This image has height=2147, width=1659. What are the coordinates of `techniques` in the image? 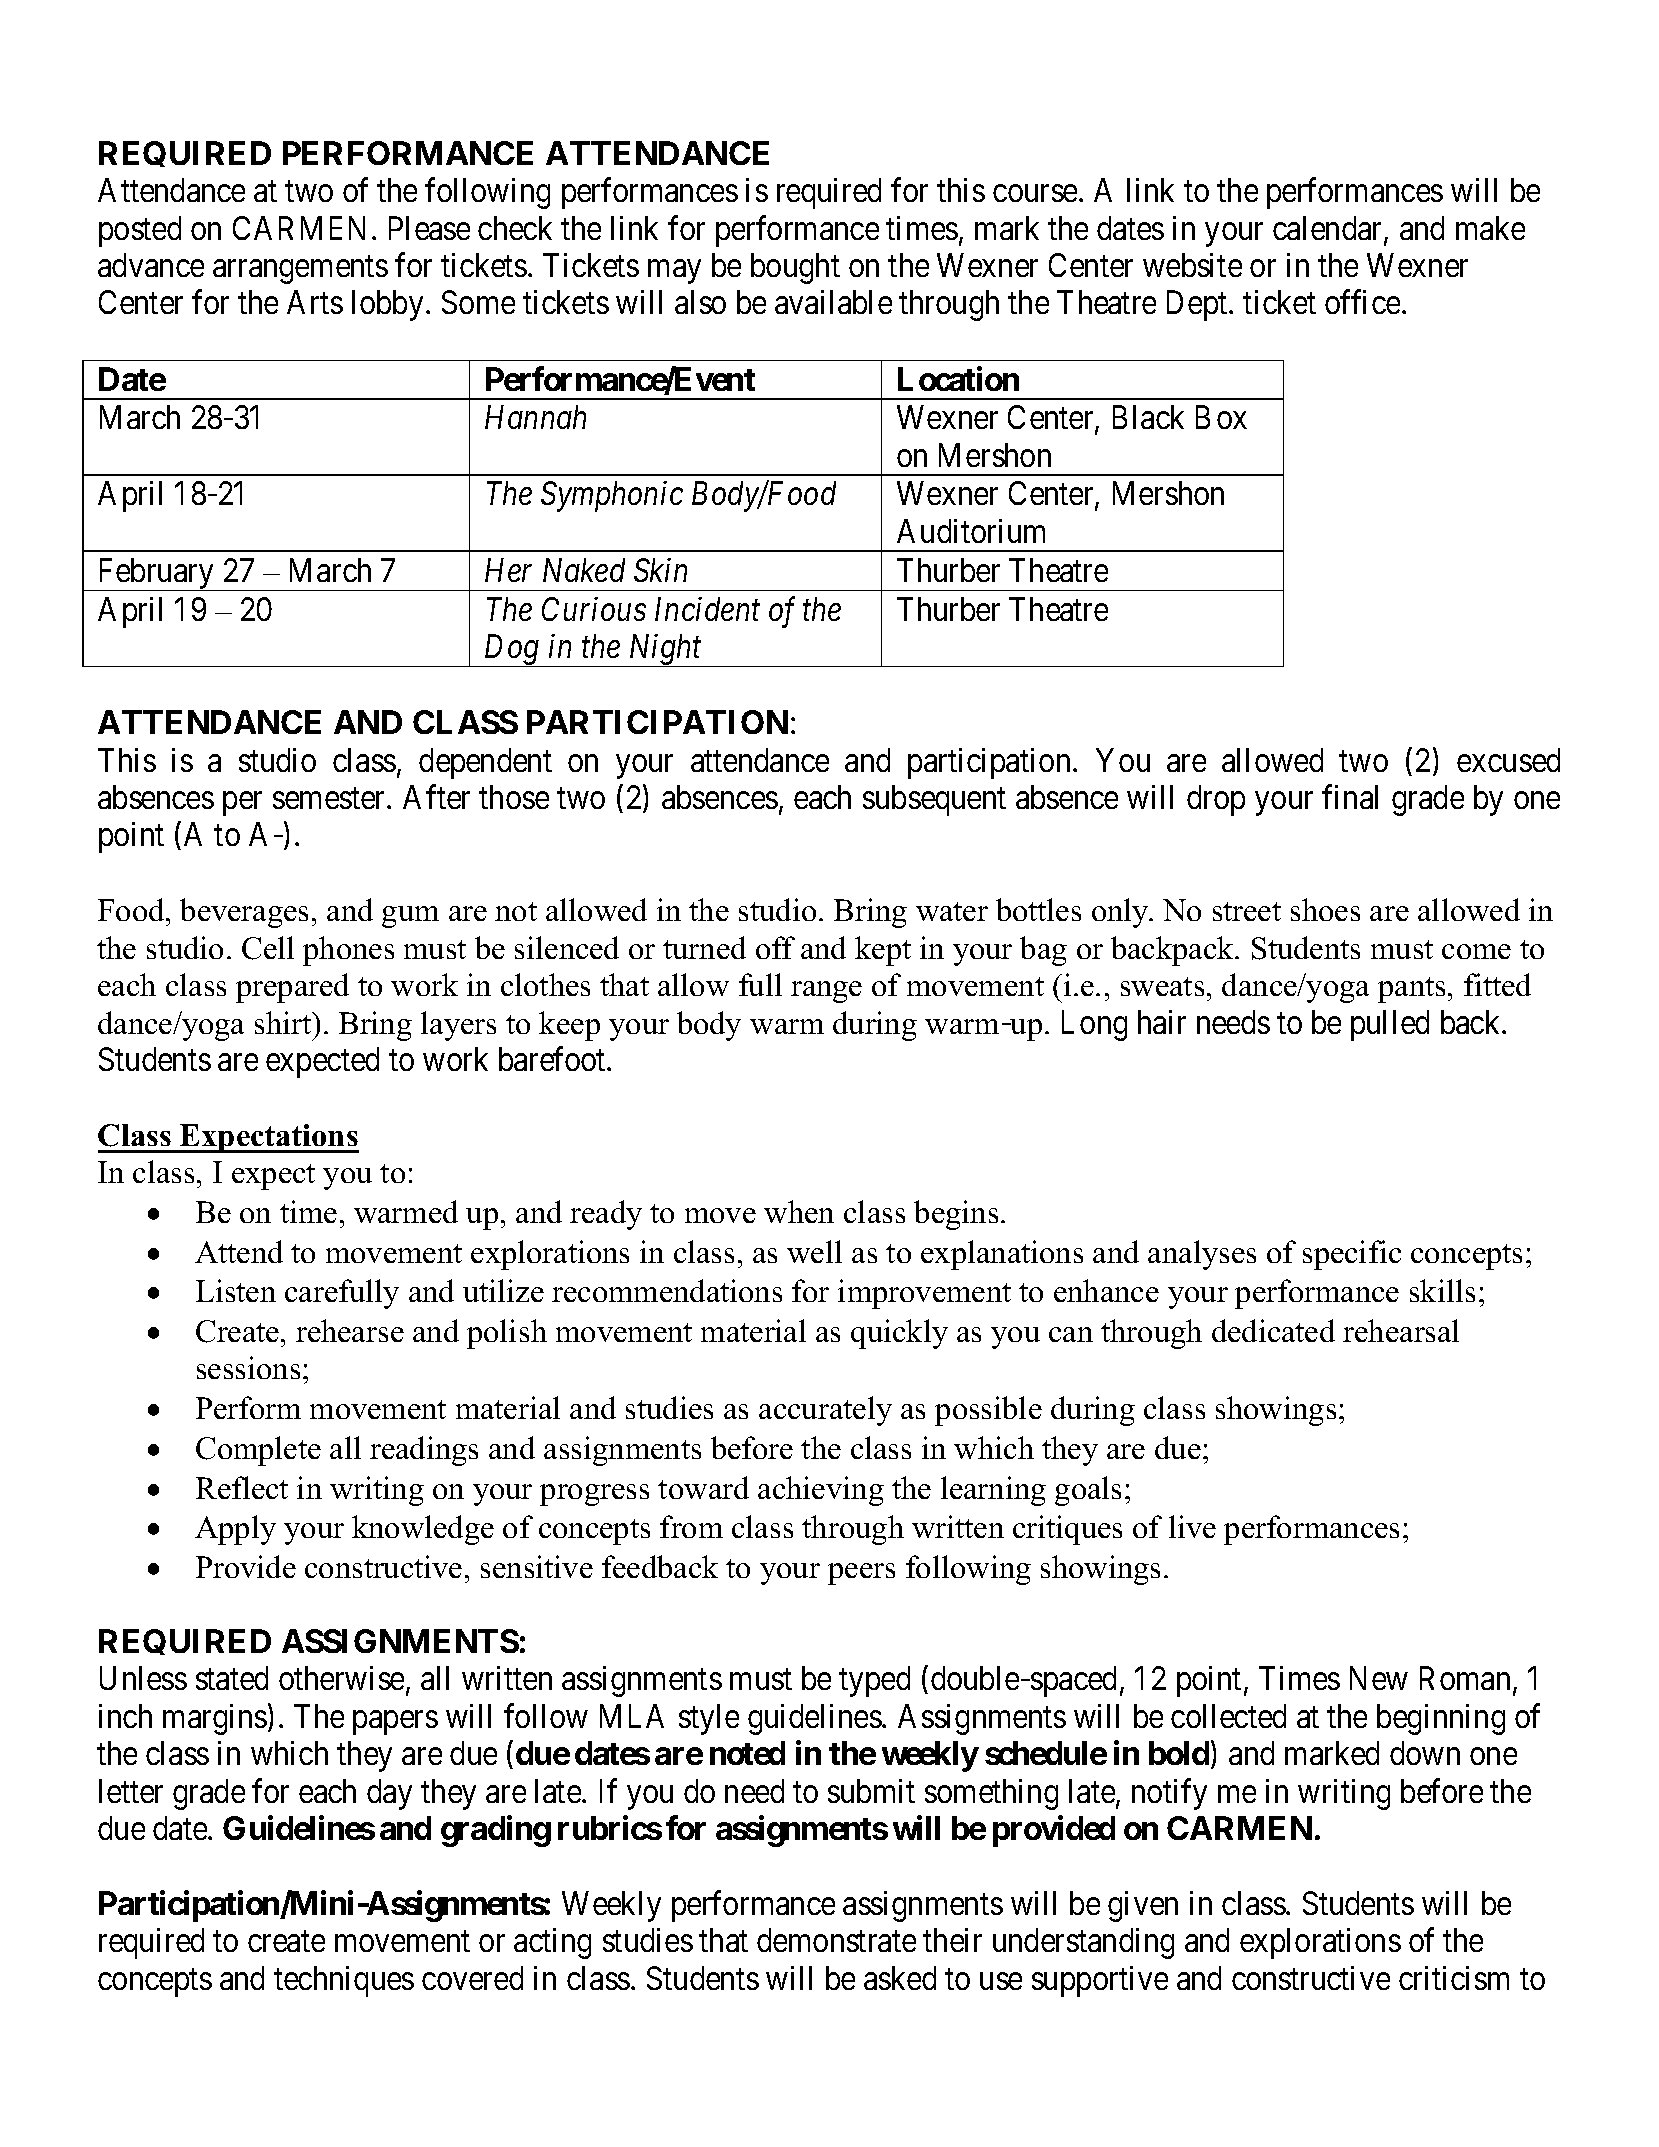 It's located at (344, 1981).
